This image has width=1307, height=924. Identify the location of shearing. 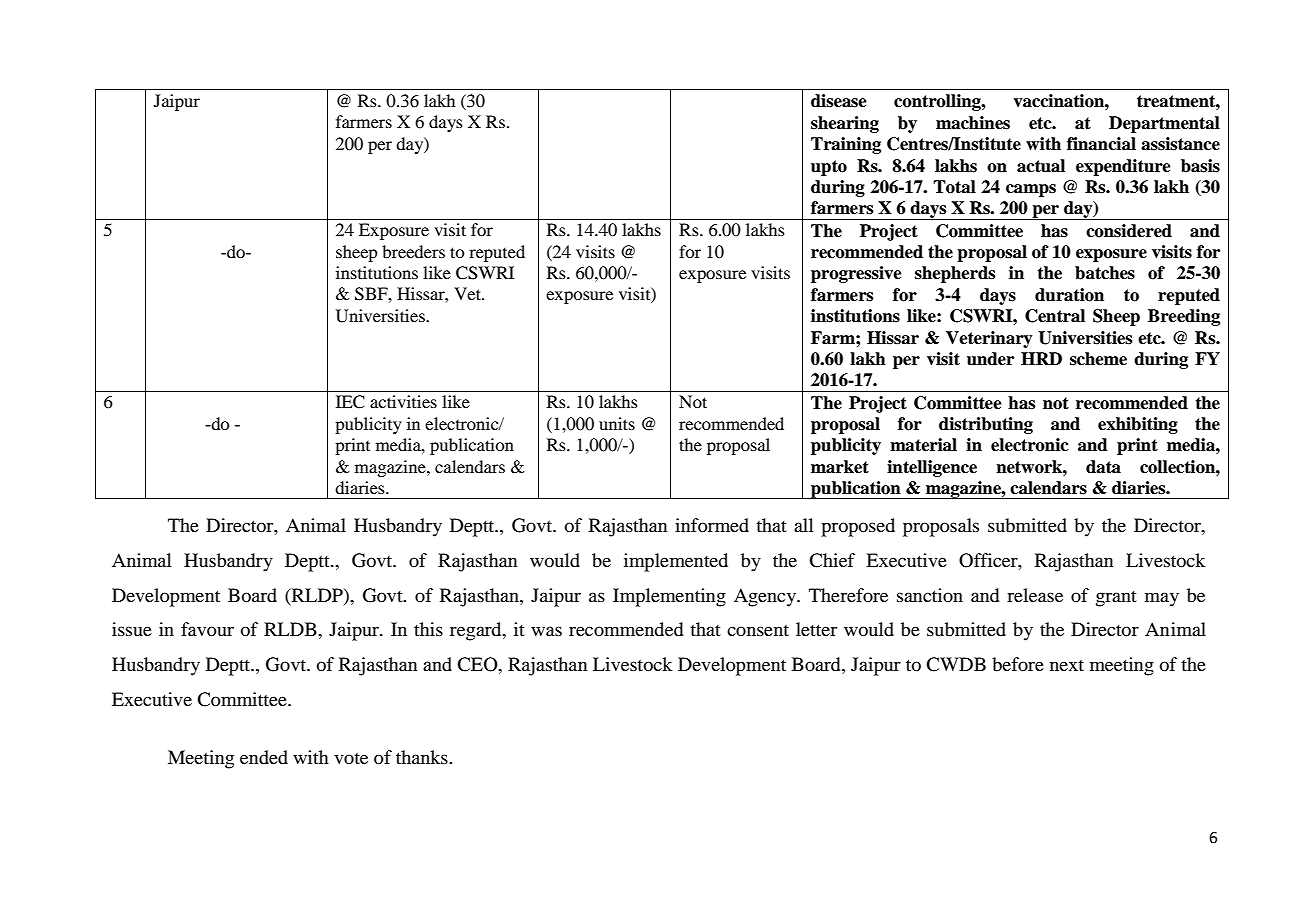
(845, 124).
